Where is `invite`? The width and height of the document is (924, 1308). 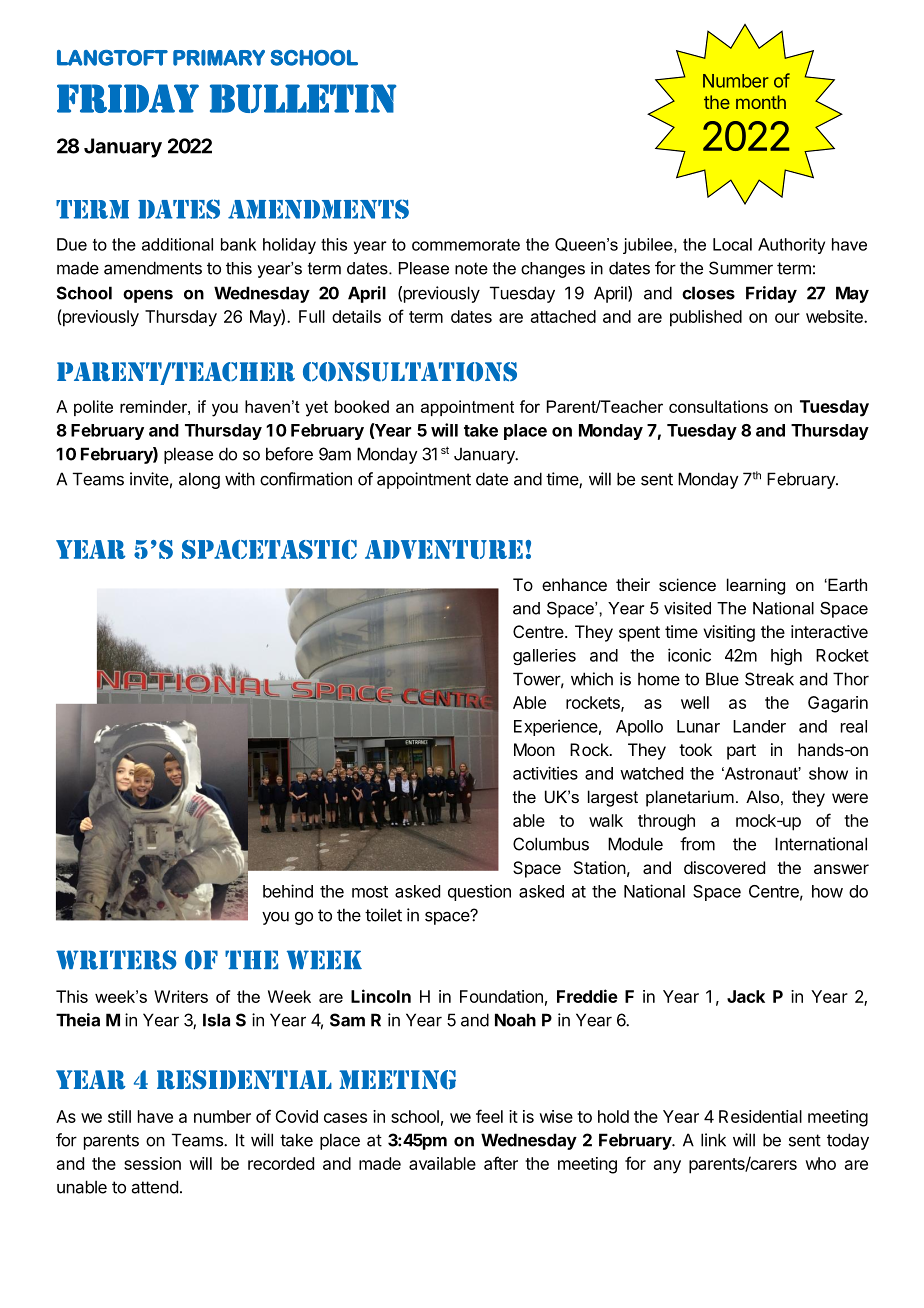 invite is located at coordinates (149, 479).
